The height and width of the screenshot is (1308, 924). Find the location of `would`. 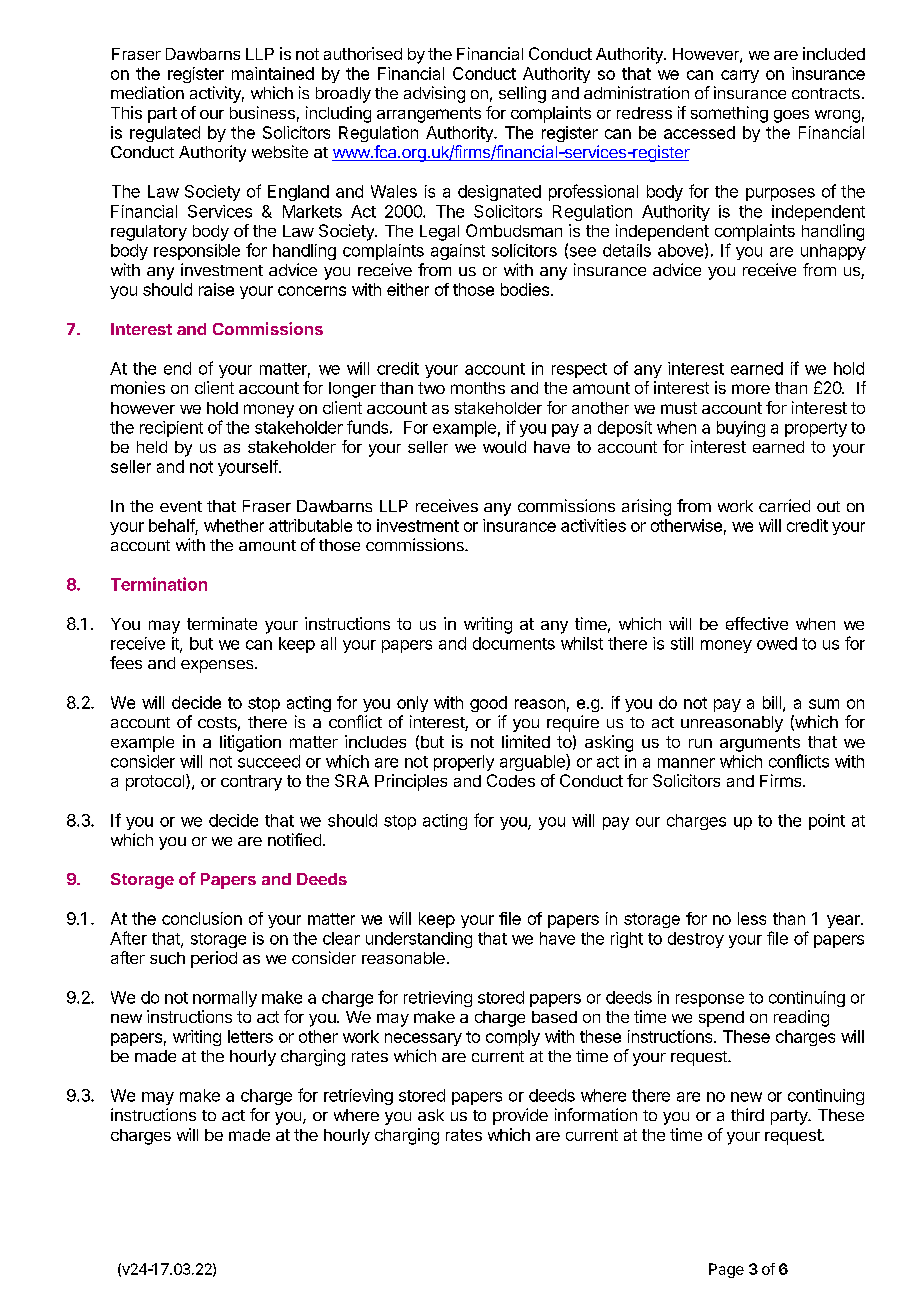

would is located at coordinates (504, 447).
